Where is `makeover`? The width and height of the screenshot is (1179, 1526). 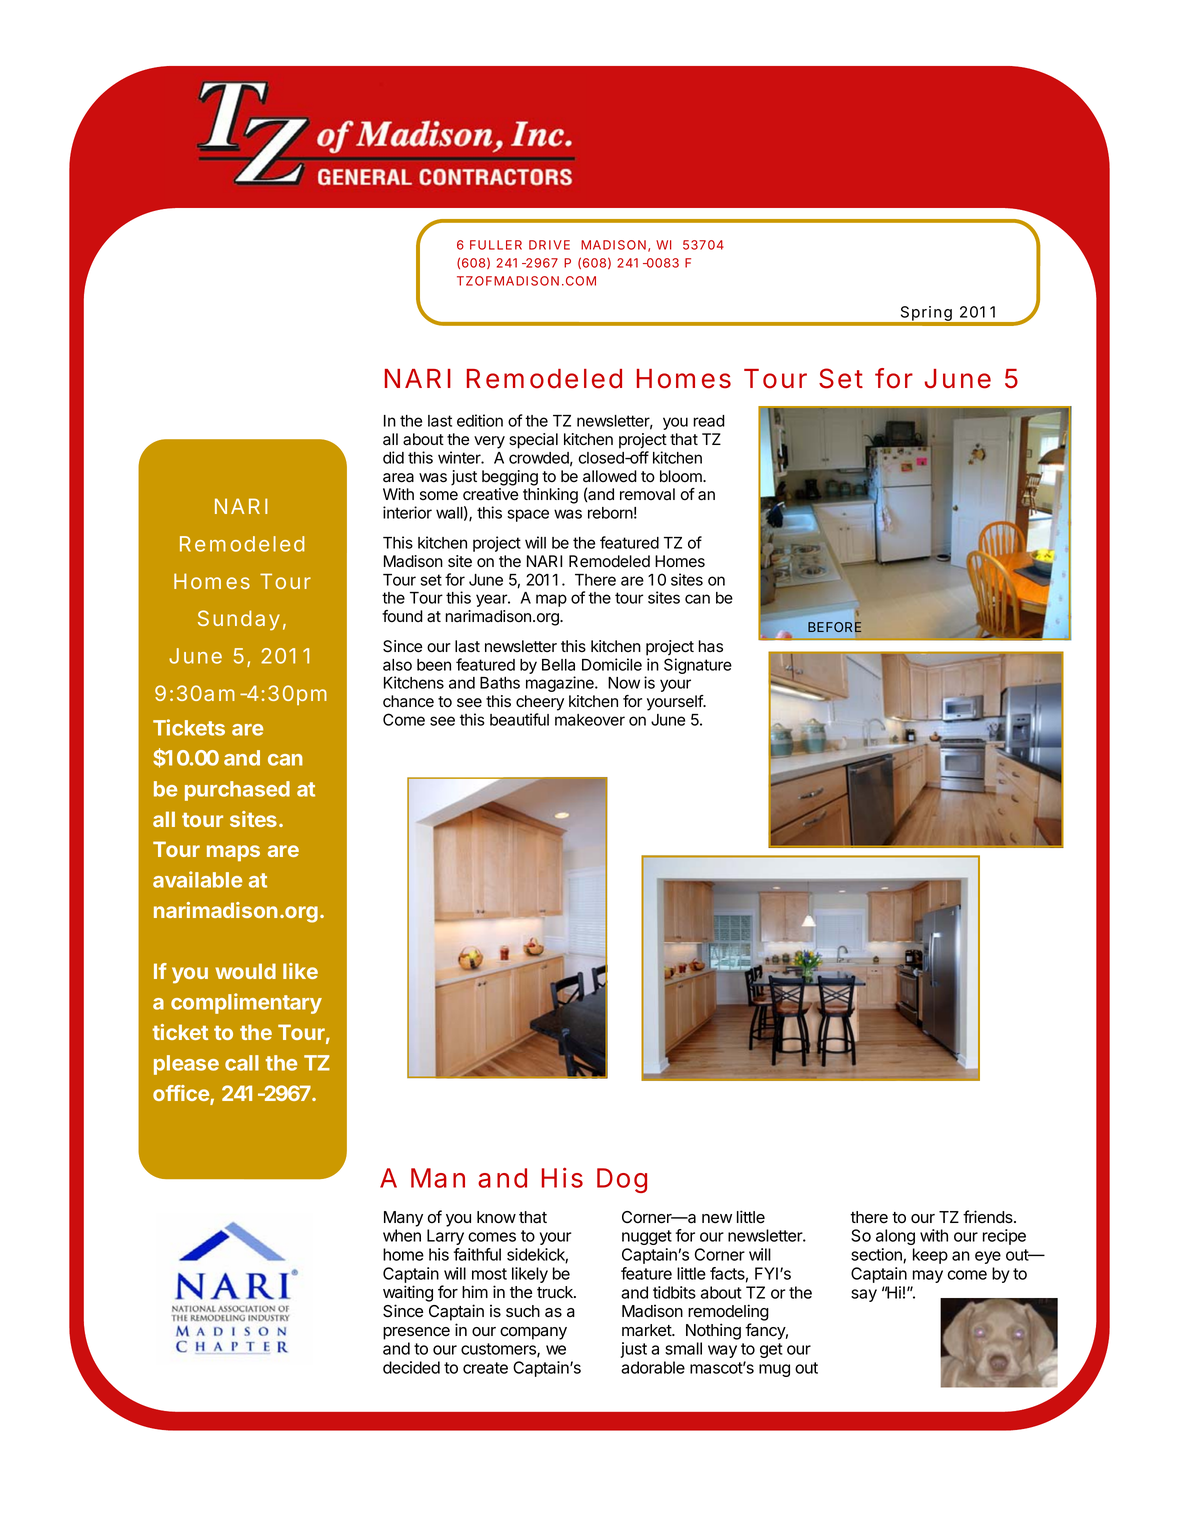 makeover is located at coordinates (590, 720).
